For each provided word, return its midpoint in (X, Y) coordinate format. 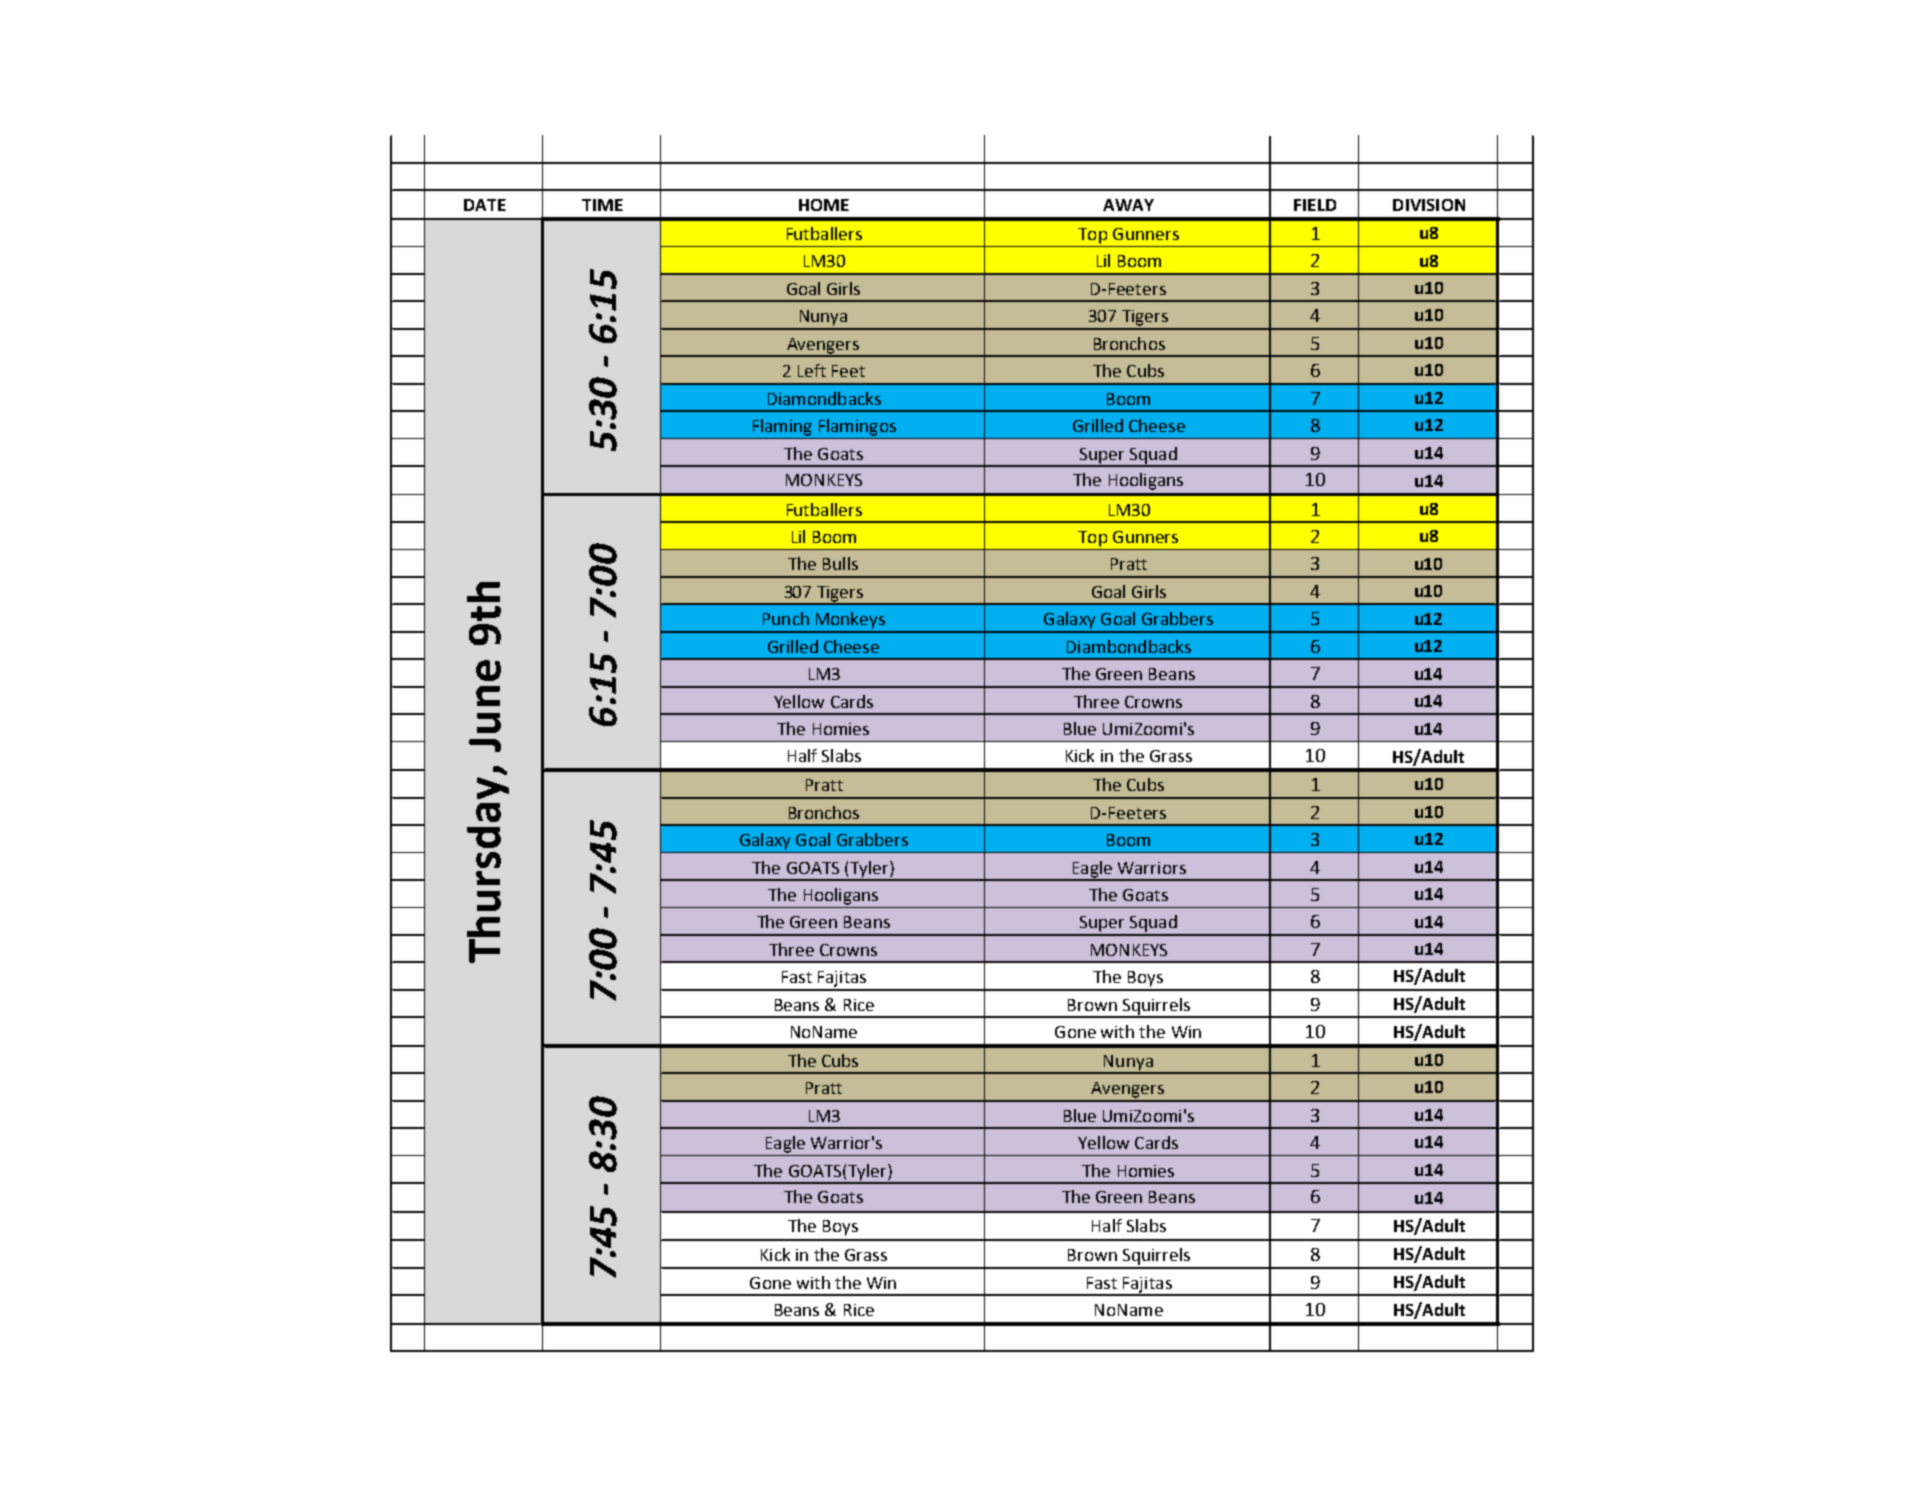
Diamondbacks (824, 398)
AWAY (1128, 205)
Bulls (840, 563)
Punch (786, 618)
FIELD (1315, 205)
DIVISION (1429, 205)
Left (812, 370)
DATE (485, 205)
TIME (602, 205)
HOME (824, 205)
